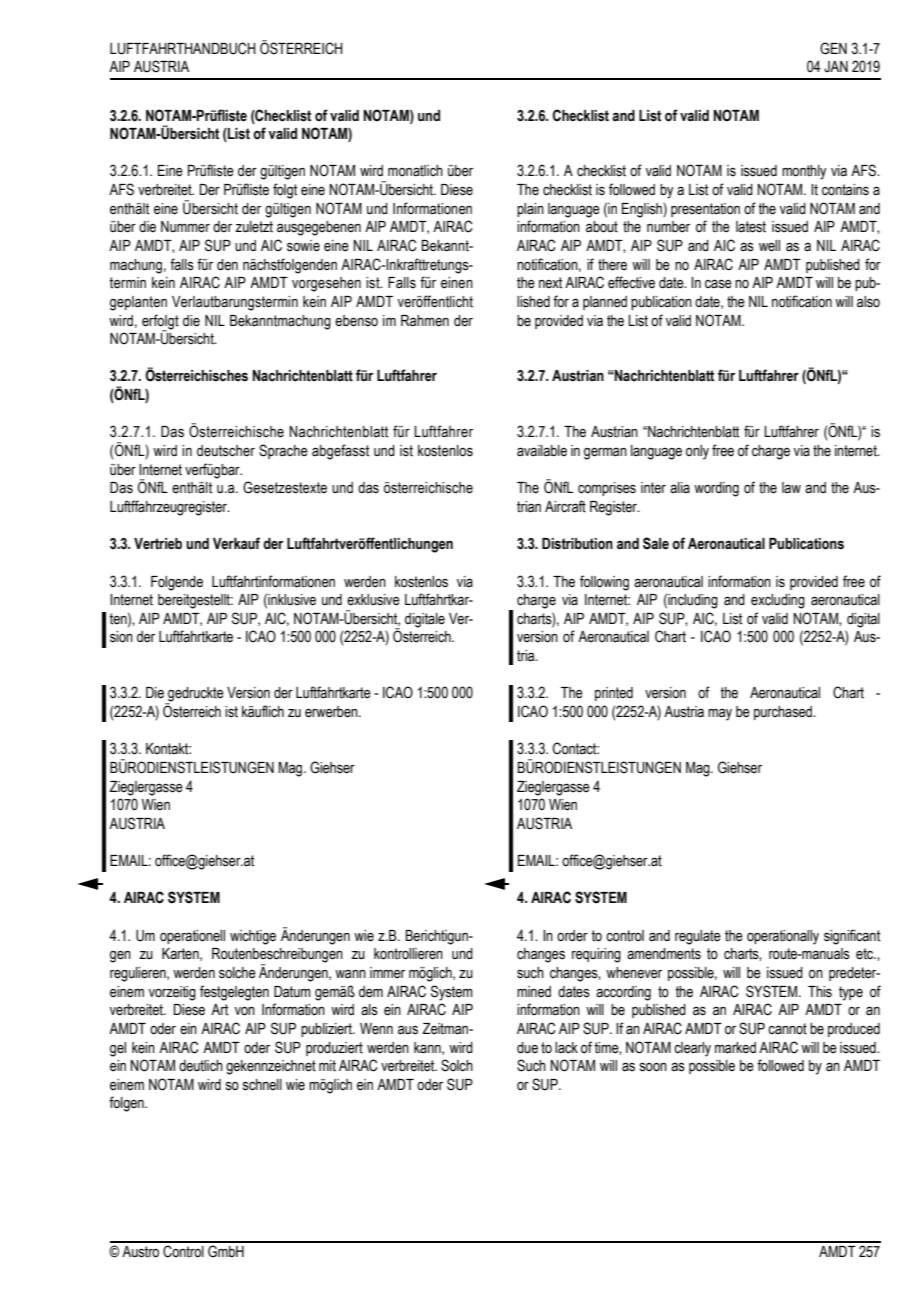 This screenshot has height=1308, width=924. What do you see at coordinates (720, 714) in the screenshot?
I see `may` at bounding box center [720, 714].
